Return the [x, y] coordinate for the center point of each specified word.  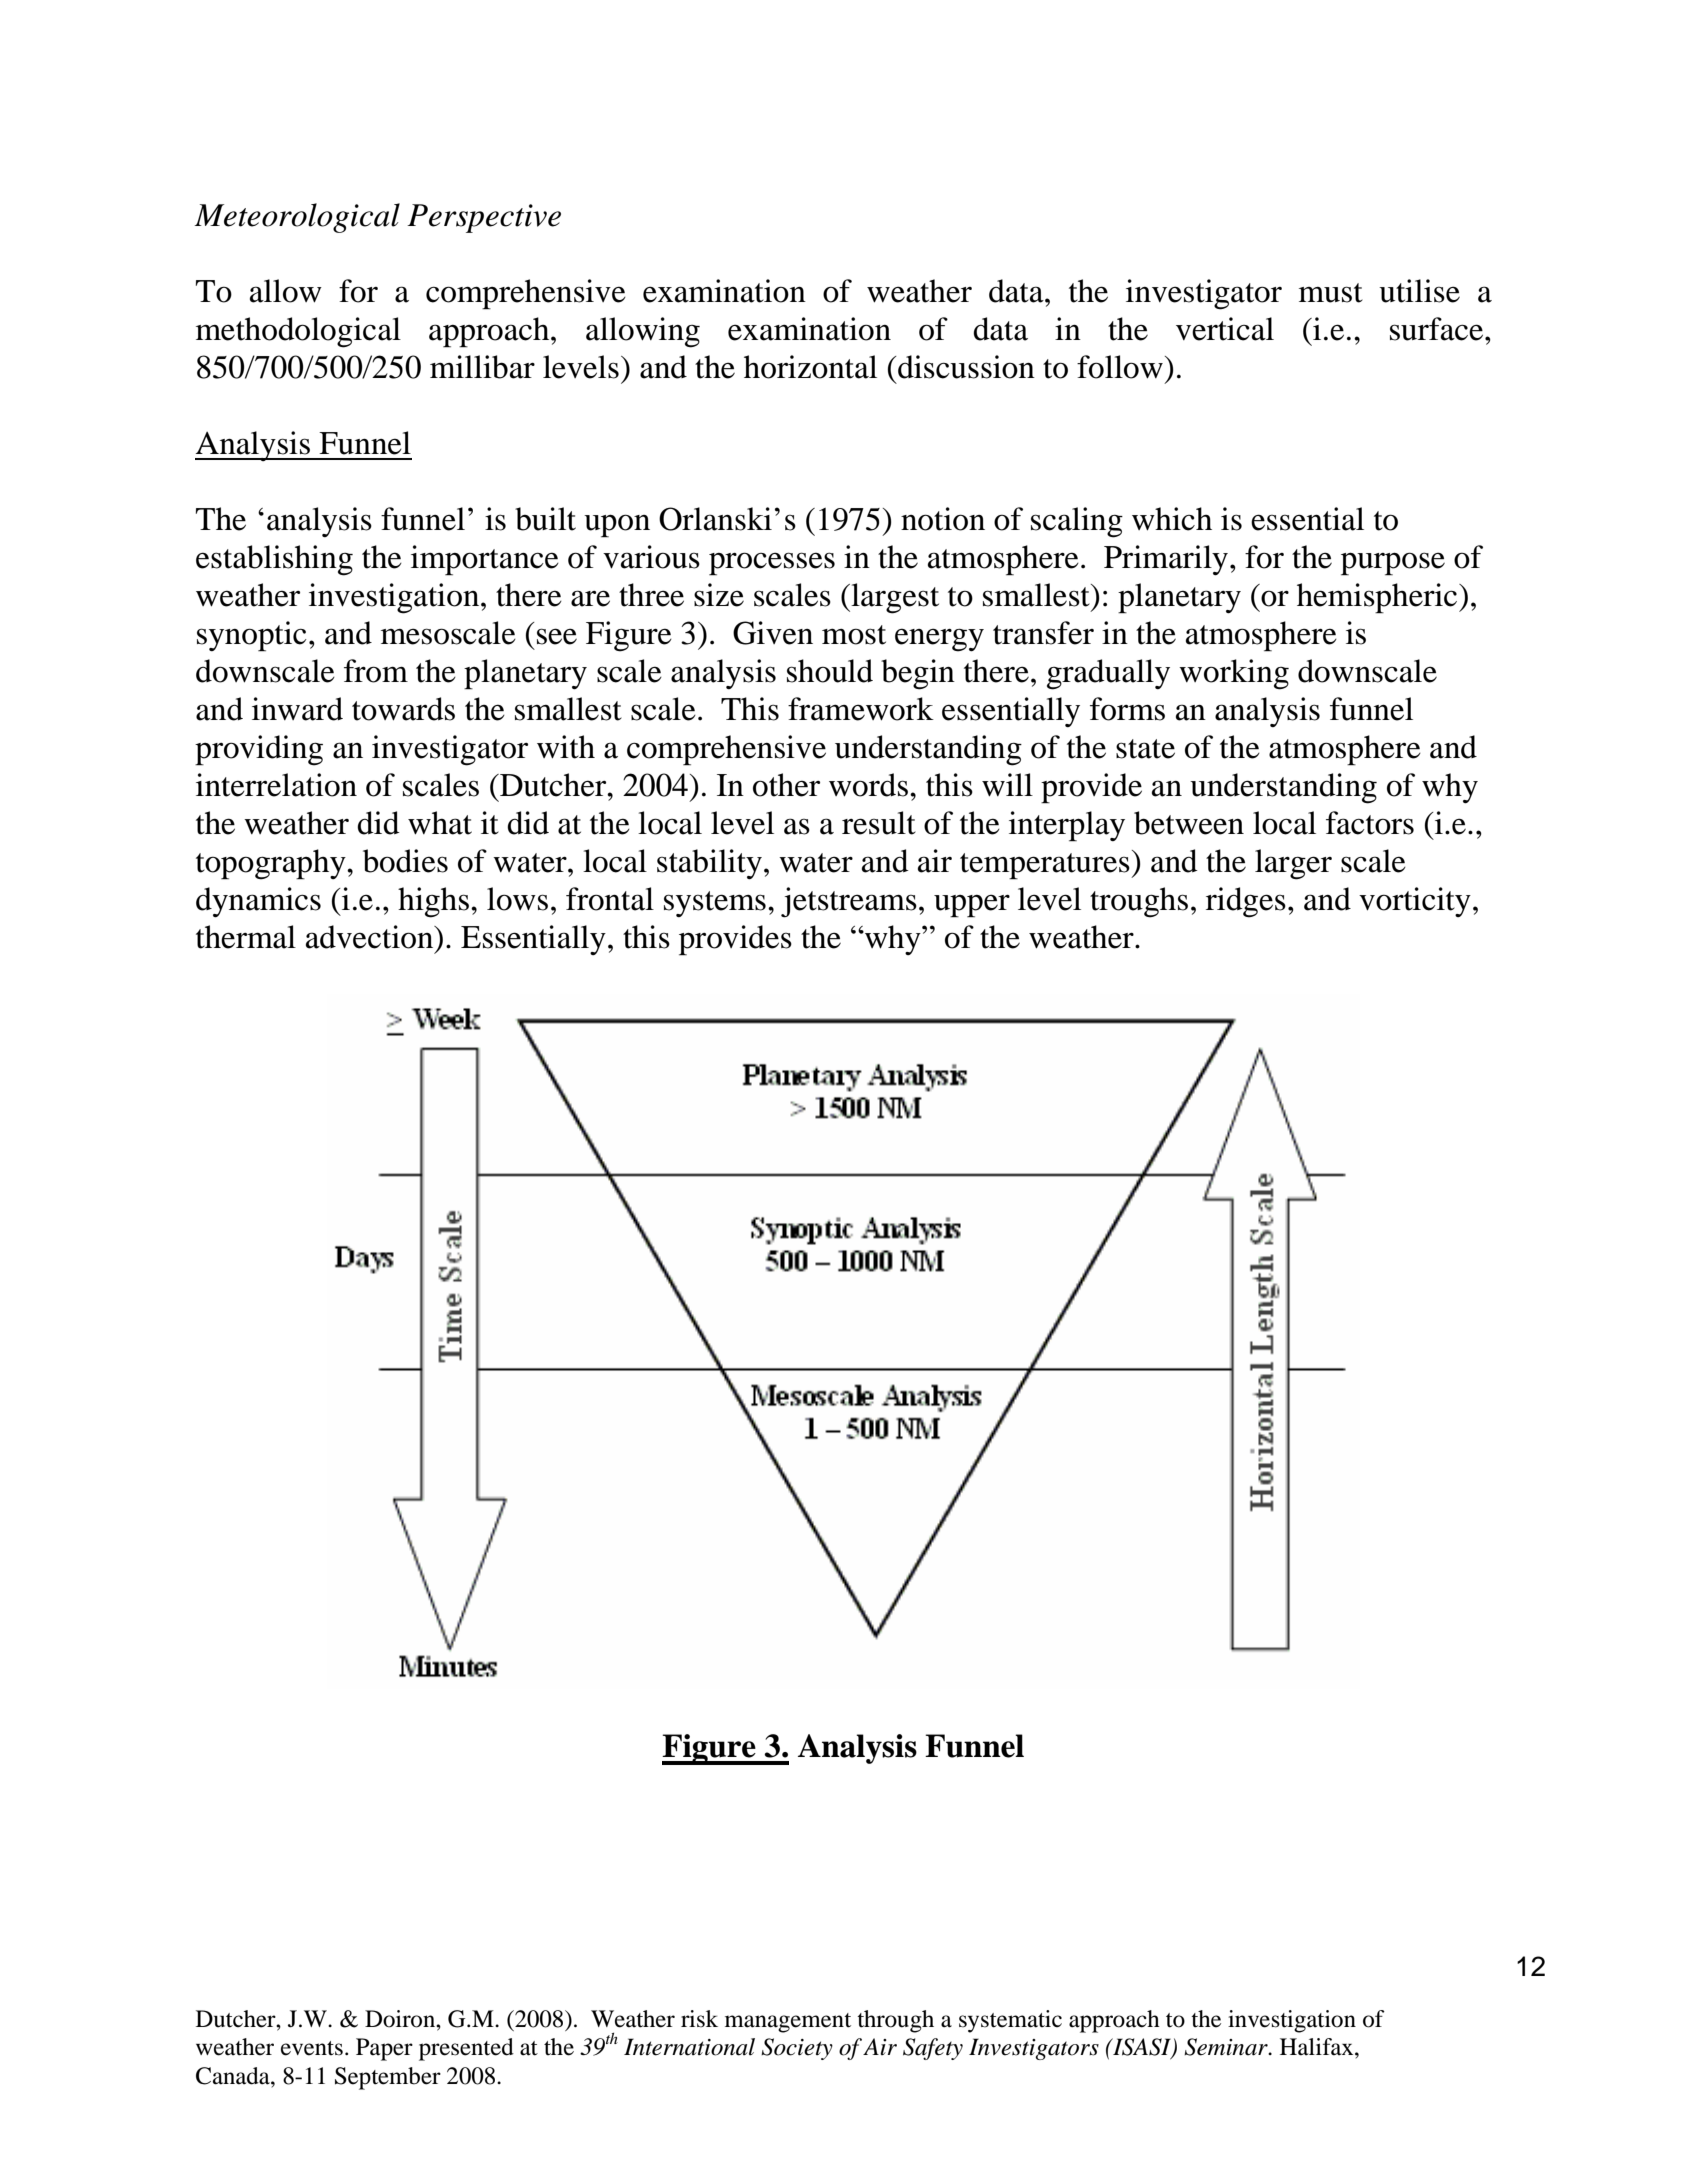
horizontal [810, 367]
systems [715, 904]
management [788, 2023]
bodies [405, 861]
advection [371, 937]
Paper [384, 2049]
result [879, 823]
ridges [1246, 902]
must [1331, 293]
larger [1293, 864]
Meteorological [297, 218]
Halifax [1318, 2047]
